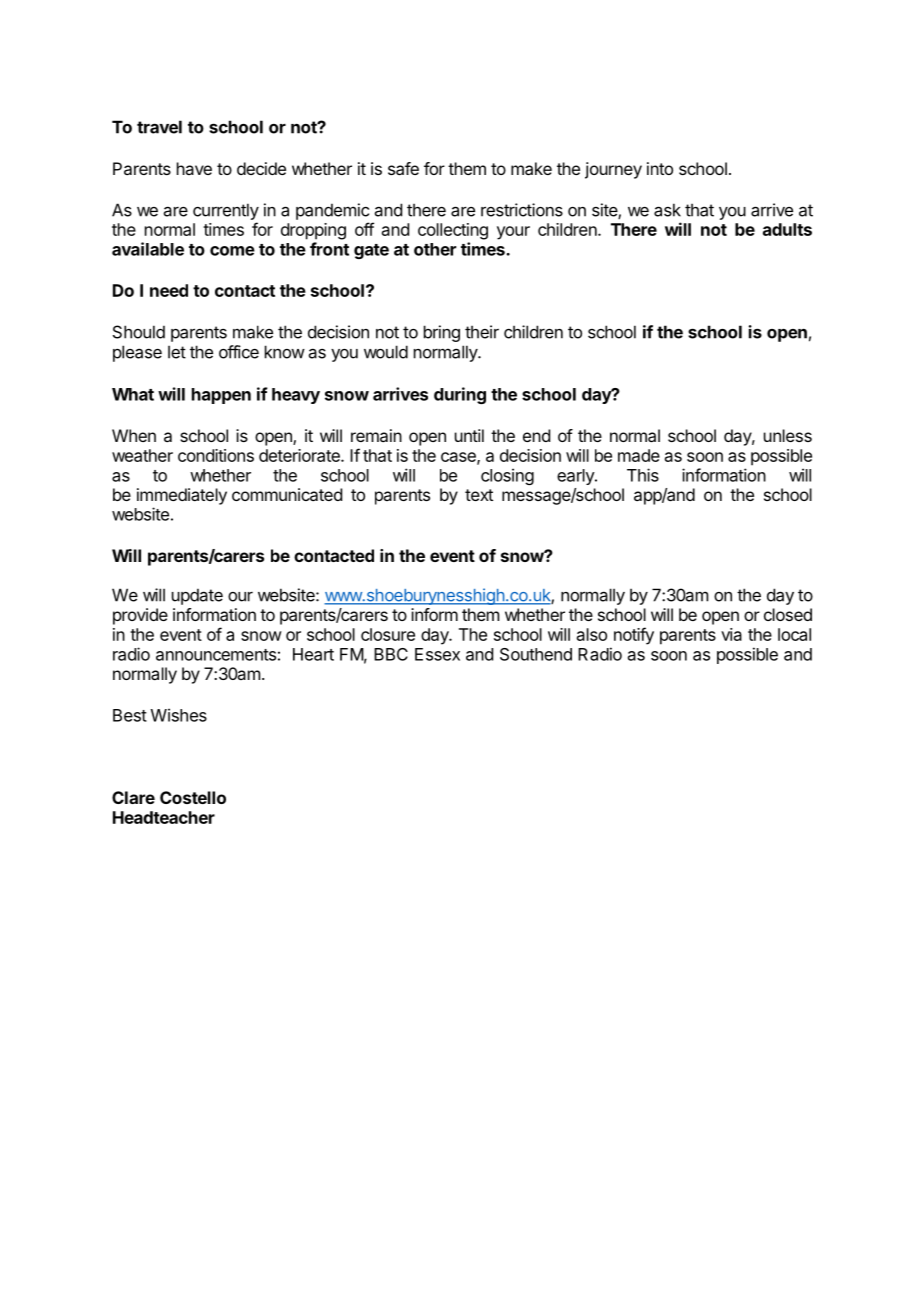 Image resolution: width=924 pixels, height=1308 pixels. Describe the element at coordinates (232, 251) in the document. I see `come` at that location.
